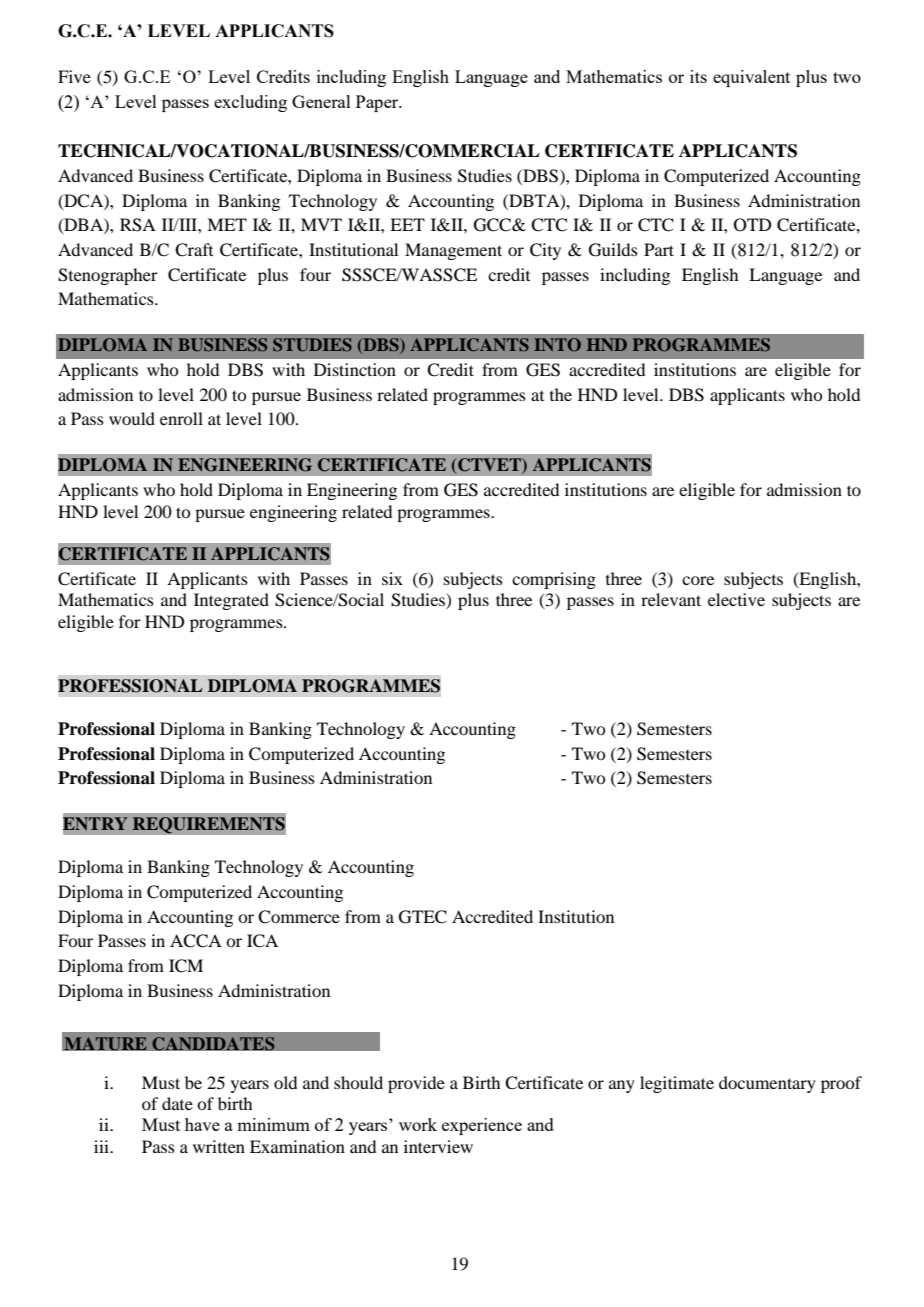 This image has height=1307, width=924. What do you see at coordinates (751, 78) in the image?
I see `equivalent` at bounding box center [751, 78].
